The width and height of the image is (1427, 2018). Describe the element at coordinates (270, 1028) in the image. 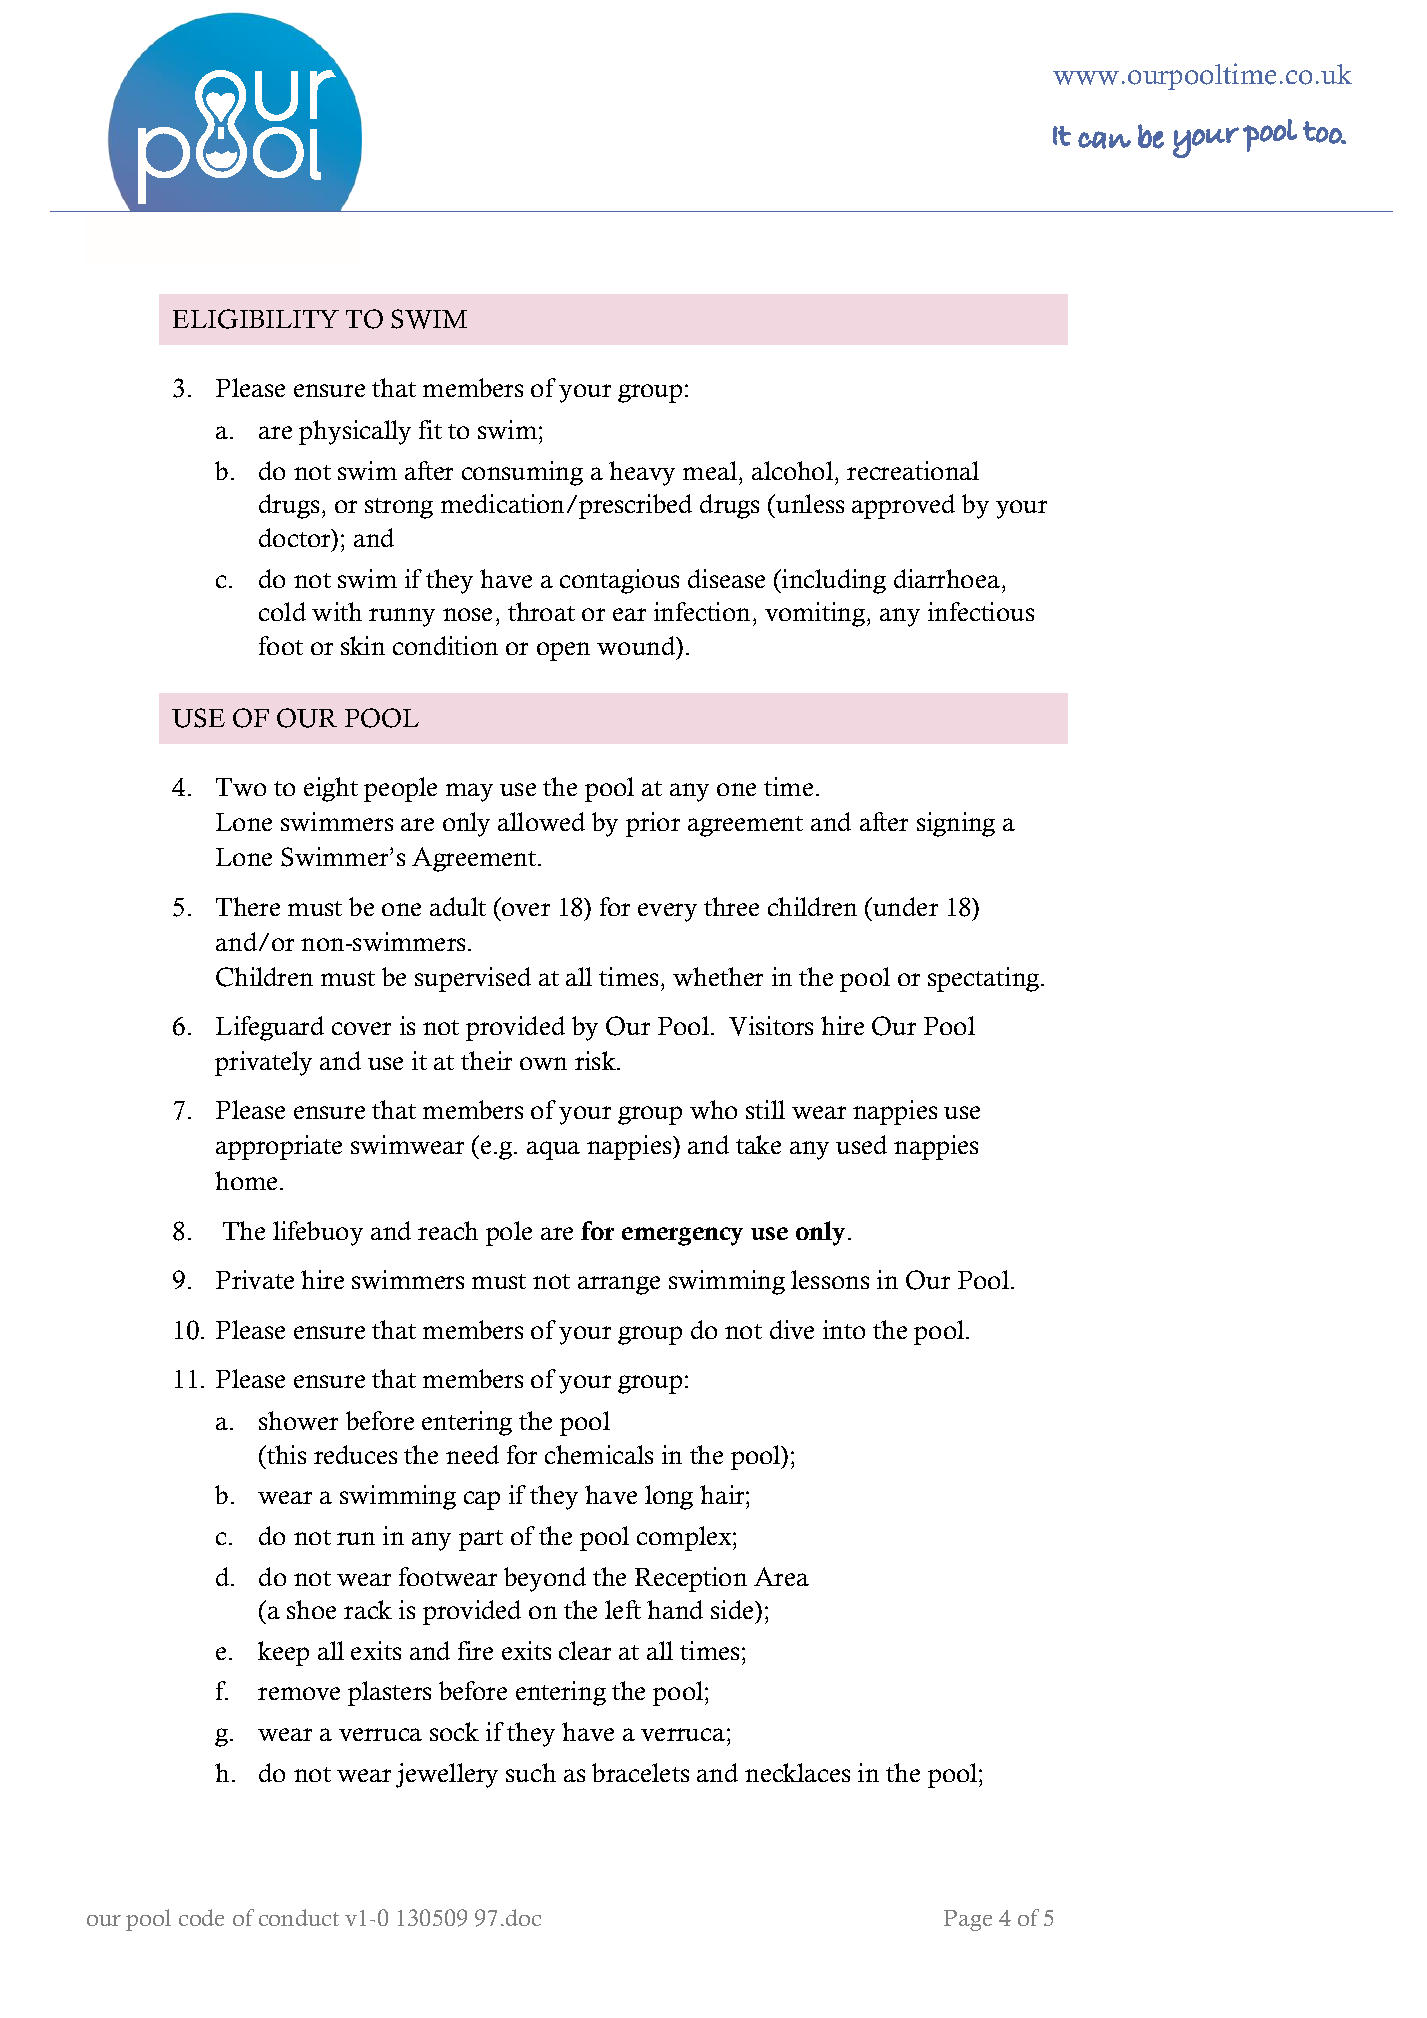

I see `Lifeguard` at that location.
